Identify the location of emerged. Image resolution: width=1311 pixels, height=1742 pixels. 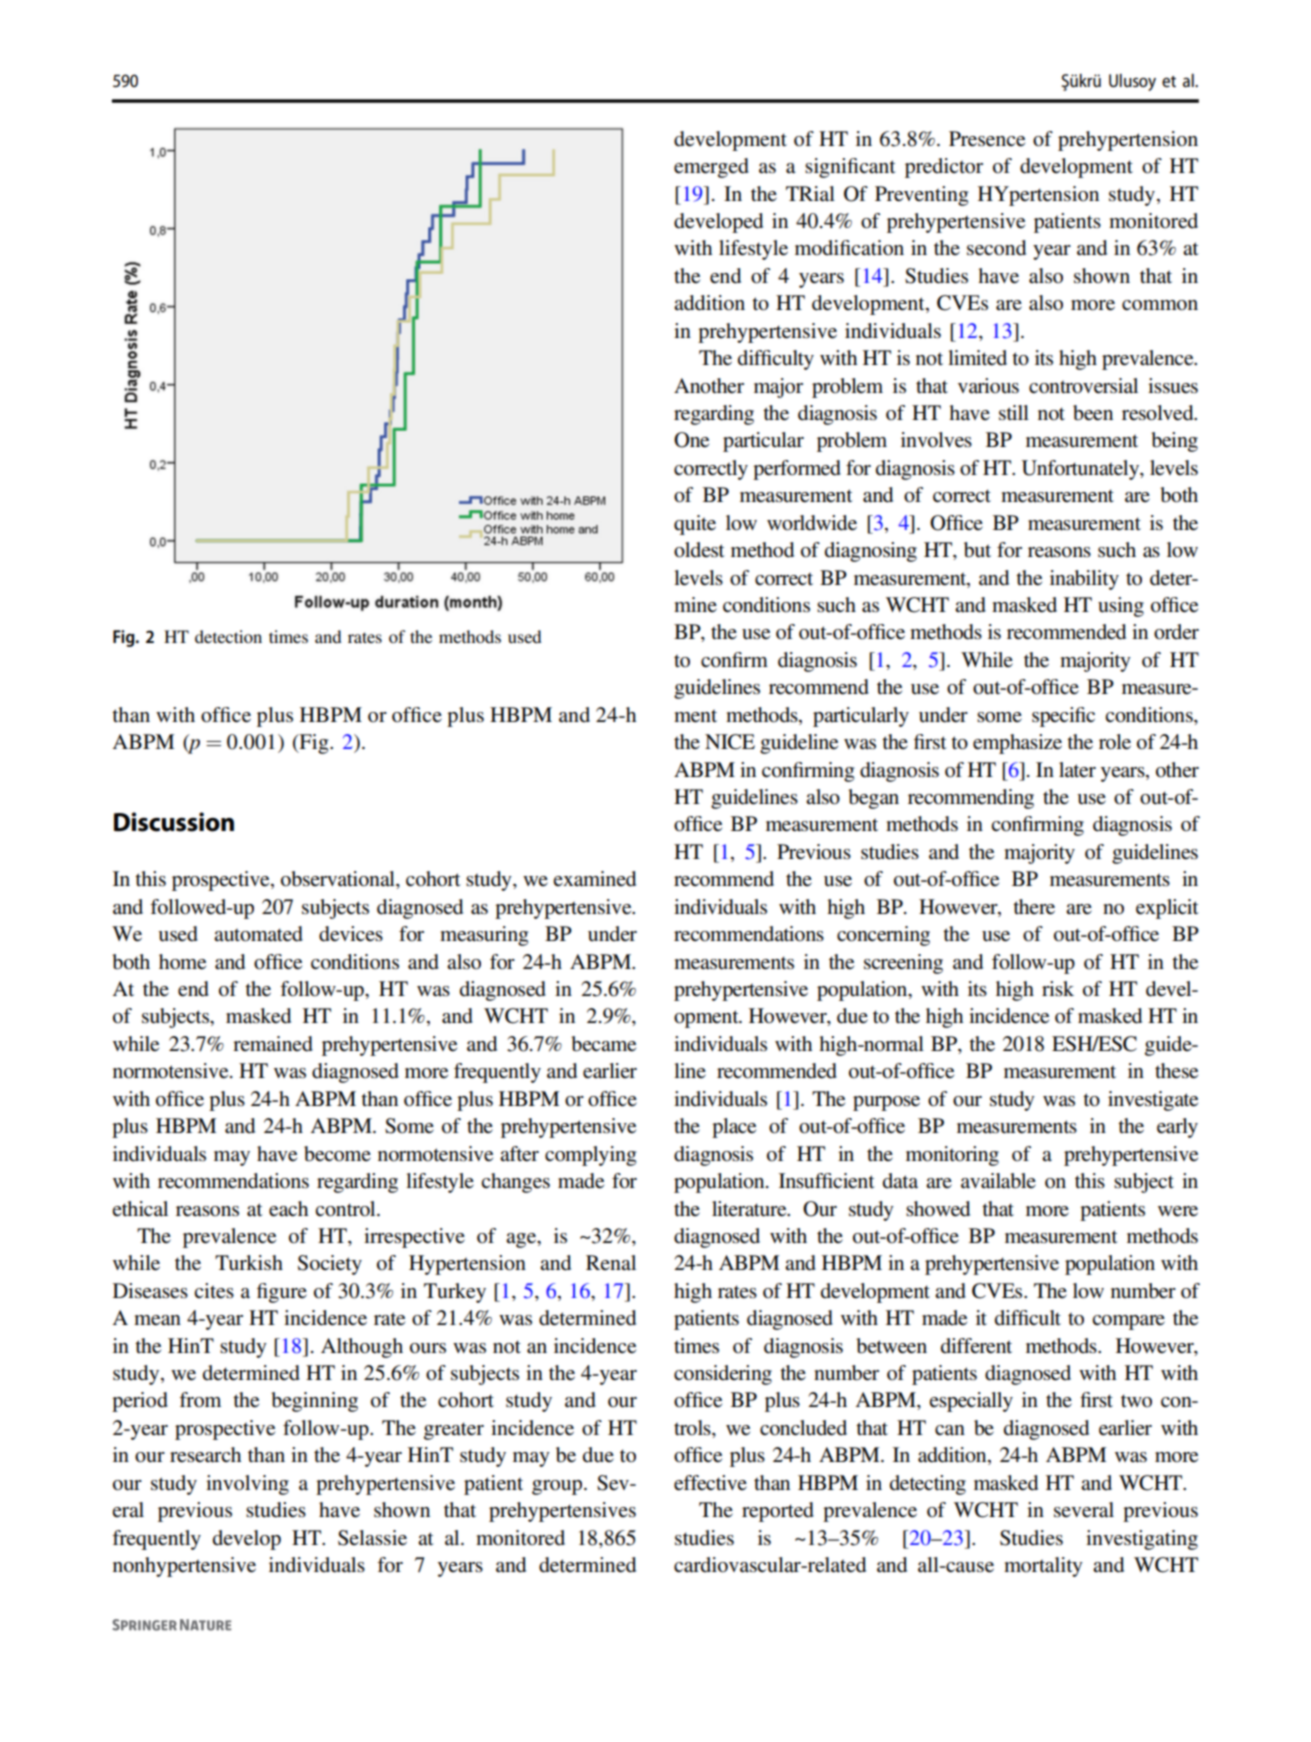
(711, 168).
